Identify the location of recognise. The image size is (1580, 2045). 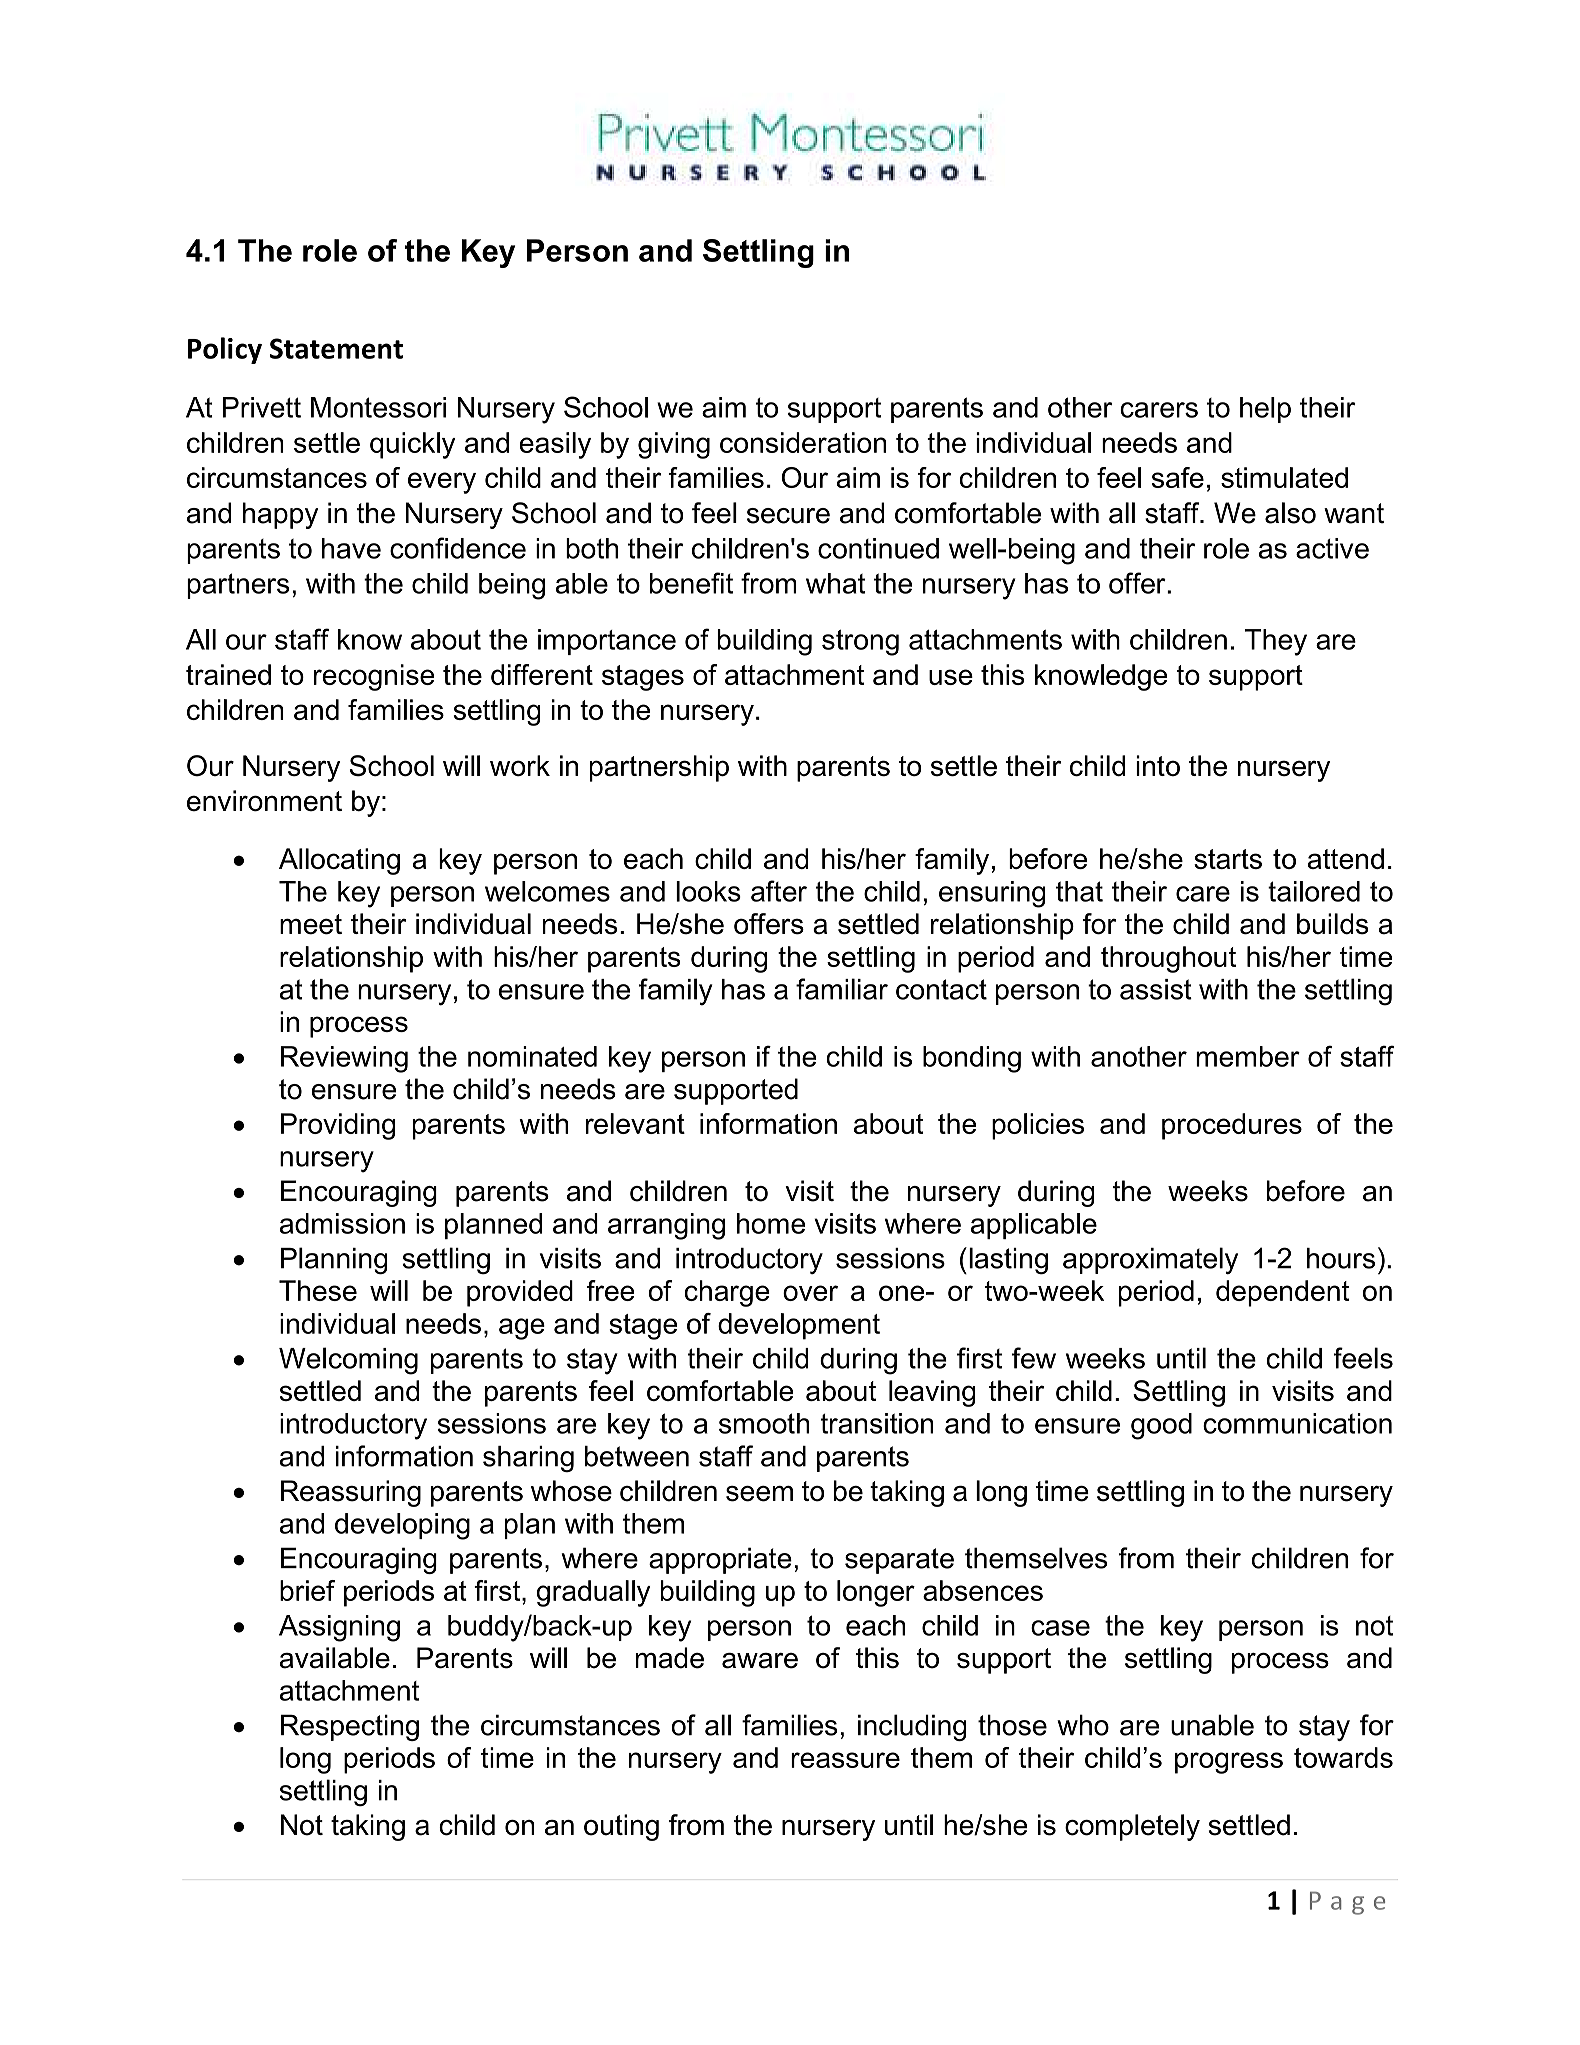
(374, 677).
